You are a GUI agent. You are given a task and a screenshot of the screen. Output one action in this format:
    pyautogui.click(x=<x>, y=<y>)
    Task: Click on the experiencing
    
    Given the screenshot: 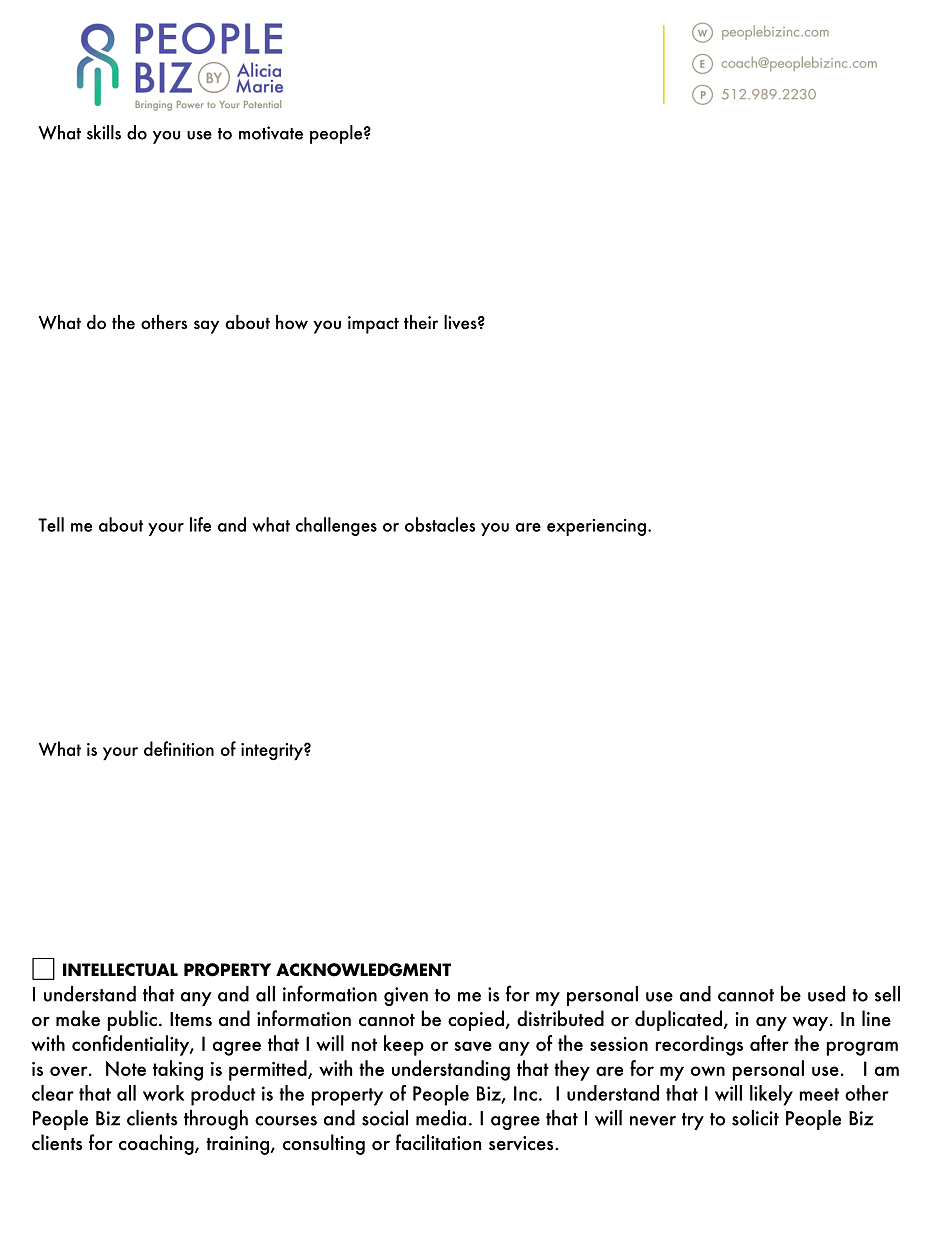 What is the action you would take?
    pyautogui.click(x=596, y=527)
